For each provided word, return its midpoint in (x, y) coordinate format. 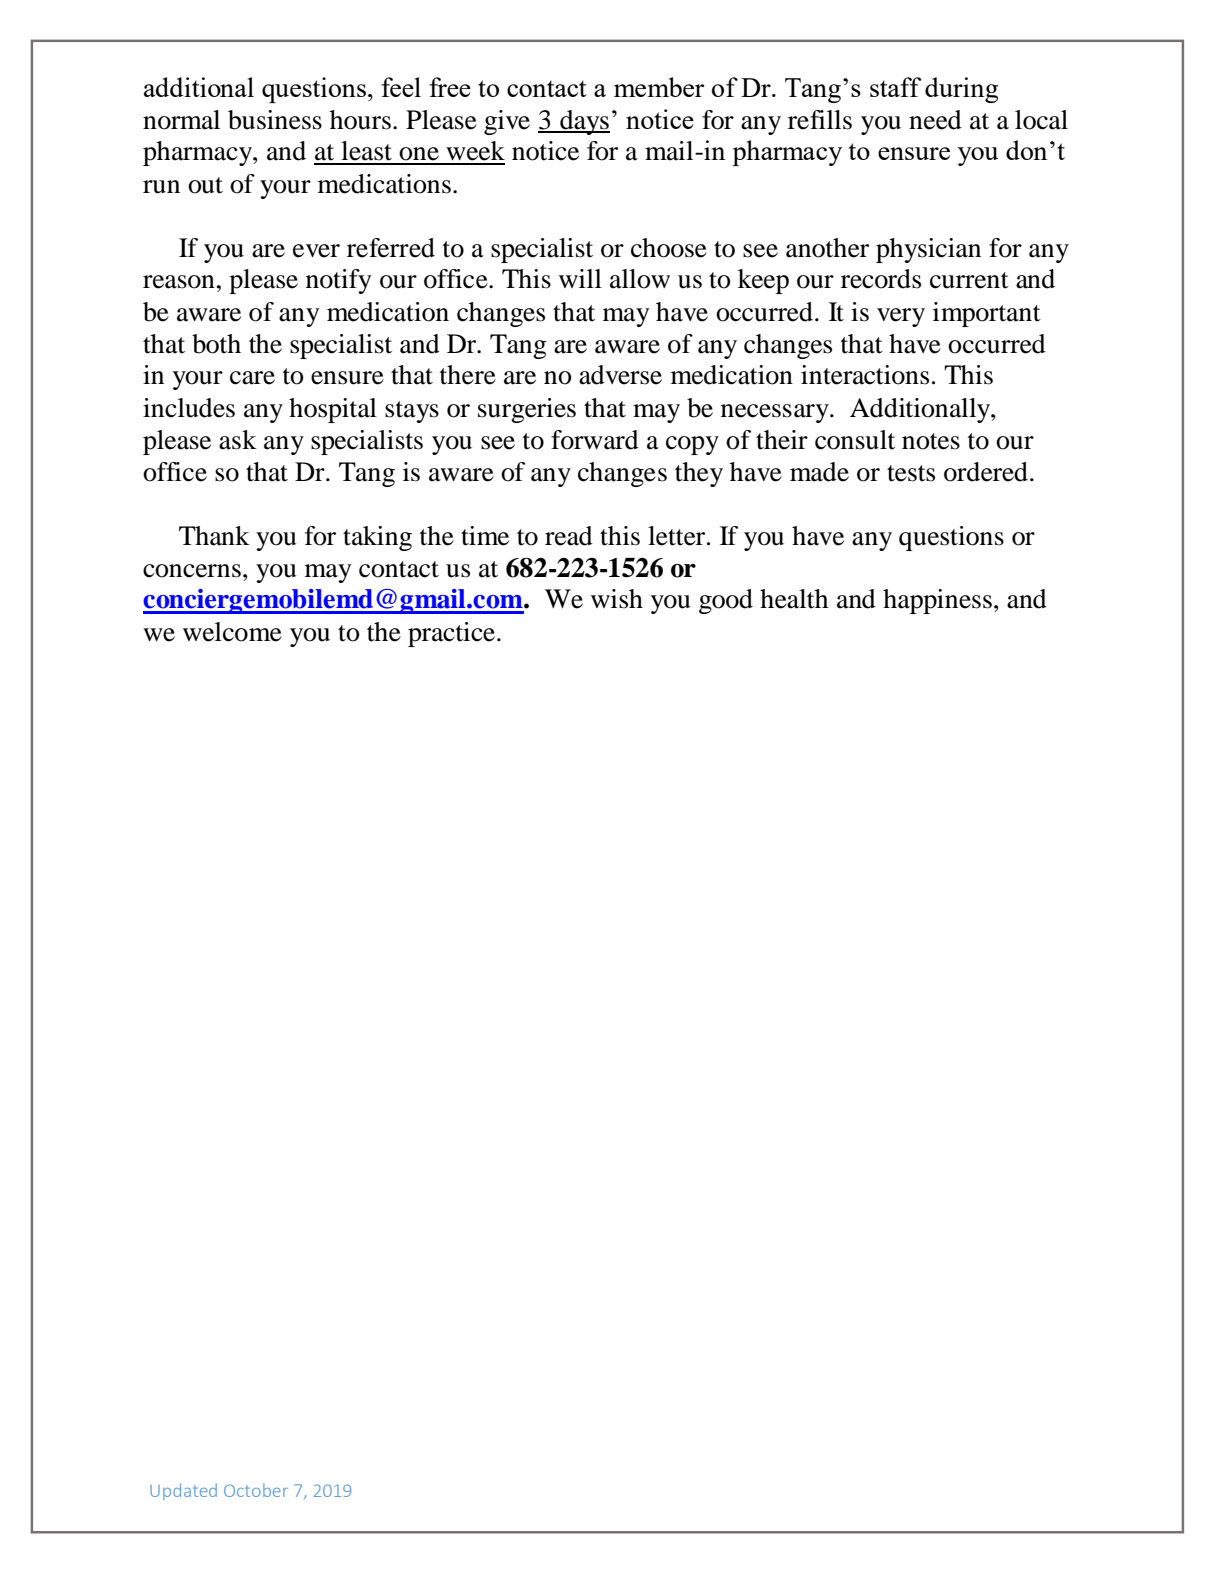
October (256, 1490)
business (275, 120)
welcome (232, 632)
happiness (937, 601)
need (935, 120)
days (584, 122)
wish (617, 599)
